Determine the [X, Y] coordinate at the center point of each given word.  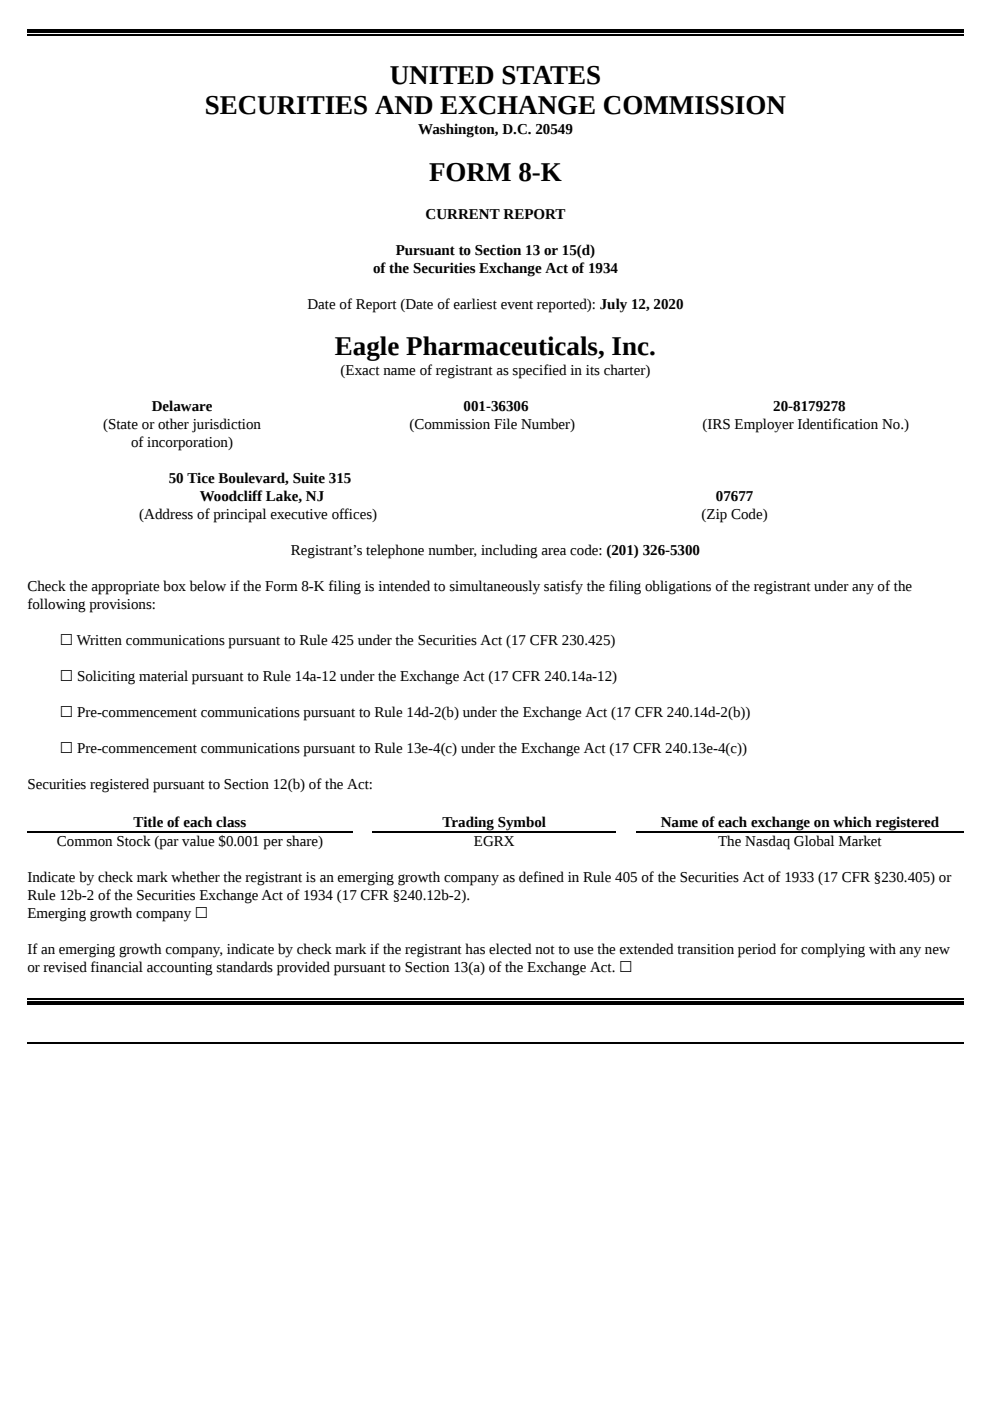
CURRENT [463, 214]
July [613, 305]
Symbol [522, 824]
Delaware [182, 406]
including [509, 551]
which [852, 822]
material [163, 676]
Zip [716, 516]
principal [239, 515]
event [517, 305]
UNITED [442, 75]
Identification [838, 424]
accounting [180, 969]
